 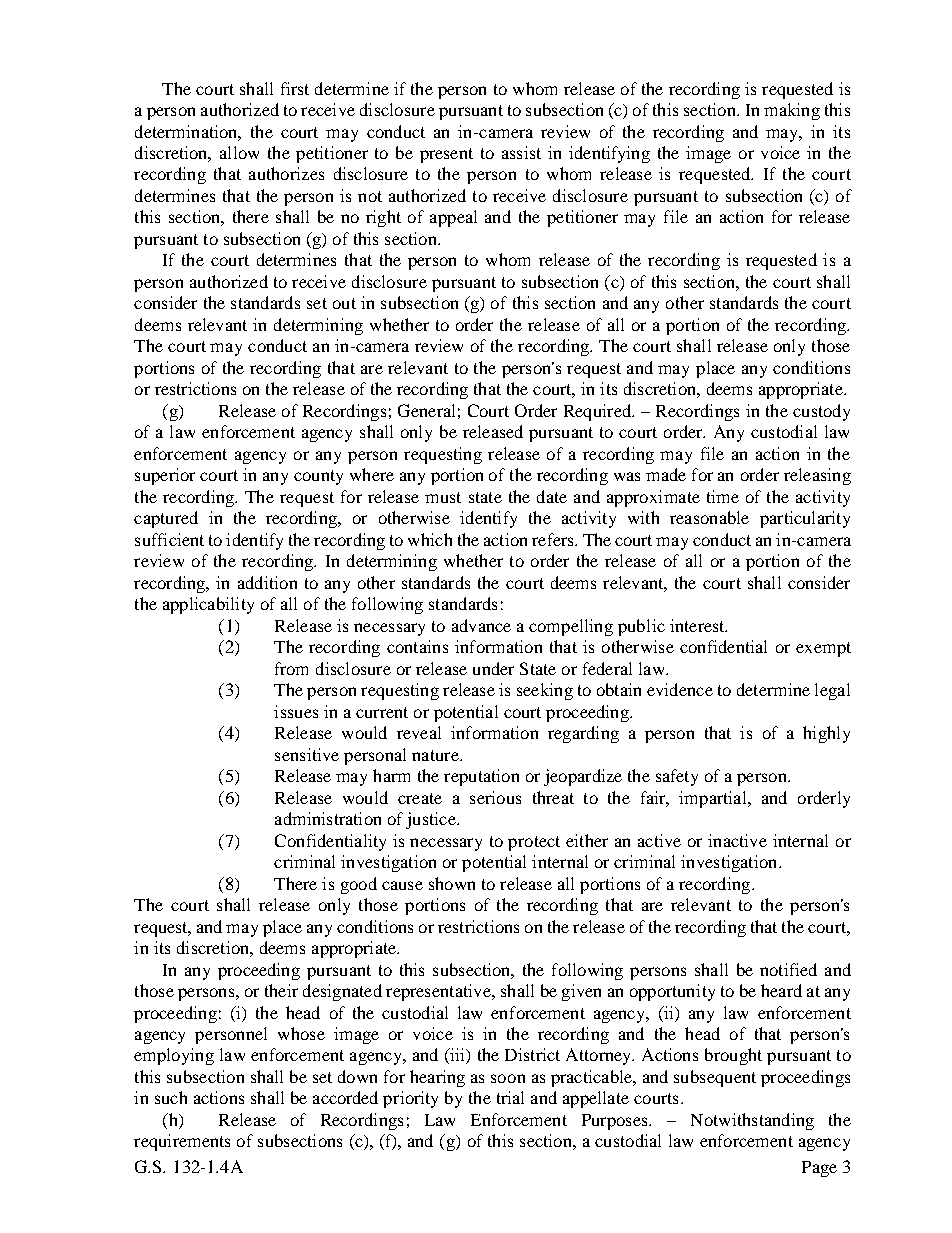 What do you see at coordinates (307, 754) in the document?
I see `sensitive` at bounding box center [307, 754].
